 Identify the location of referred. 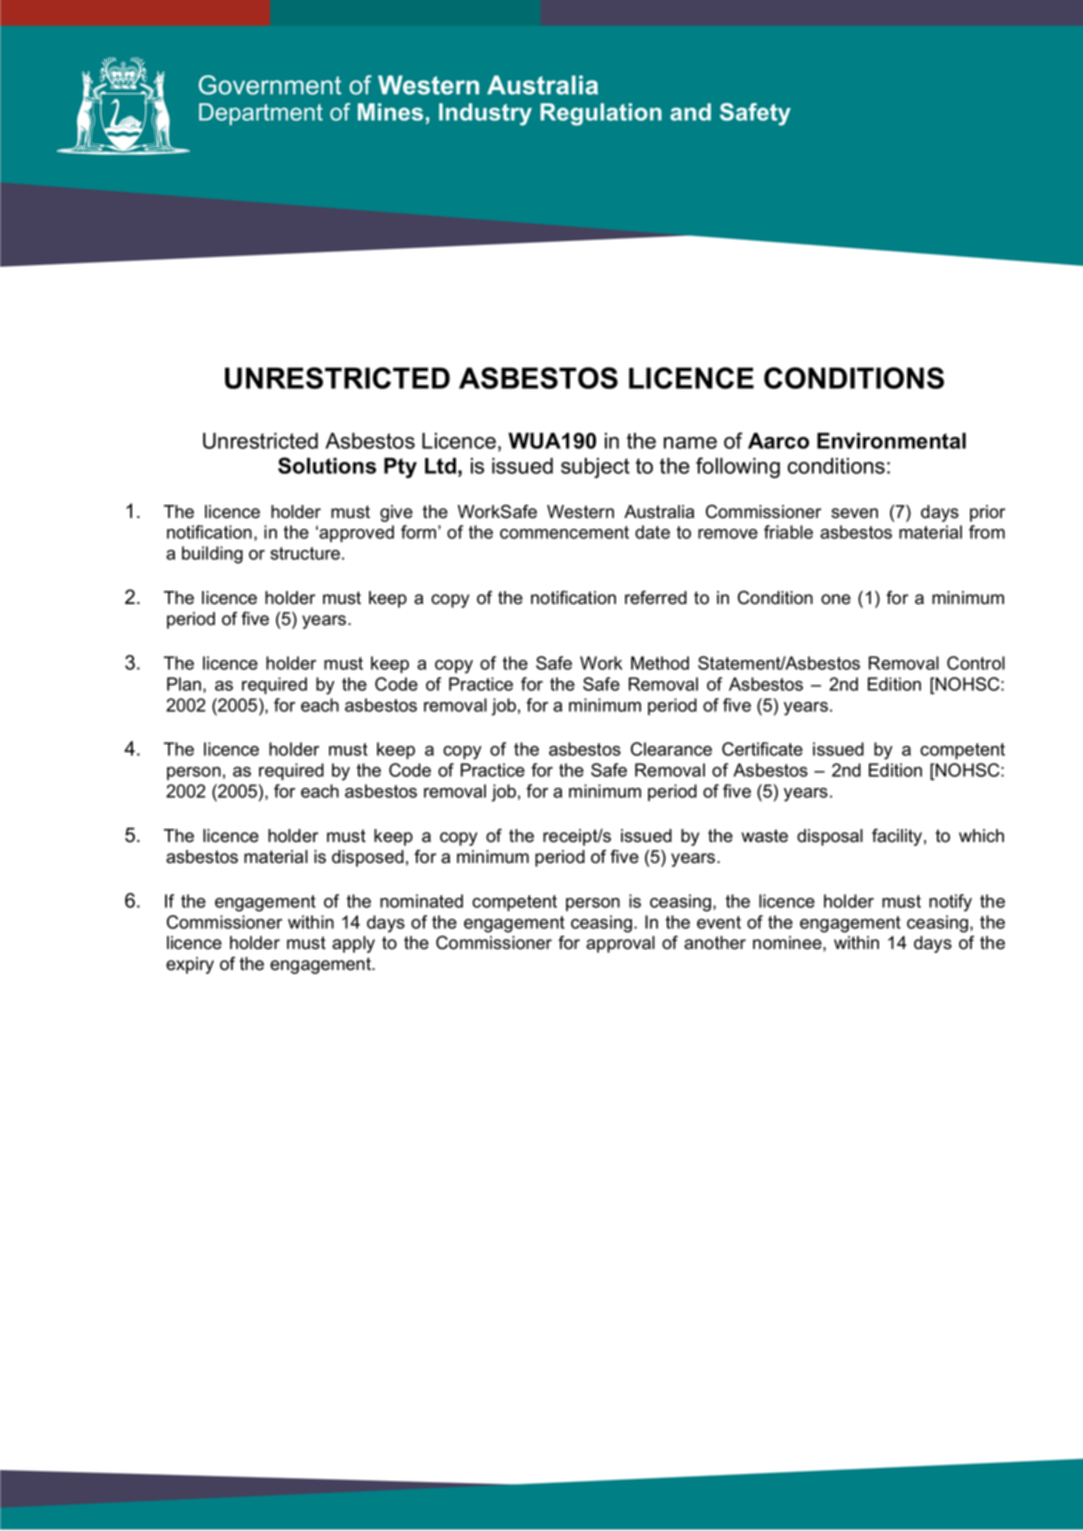
(656, 597).
